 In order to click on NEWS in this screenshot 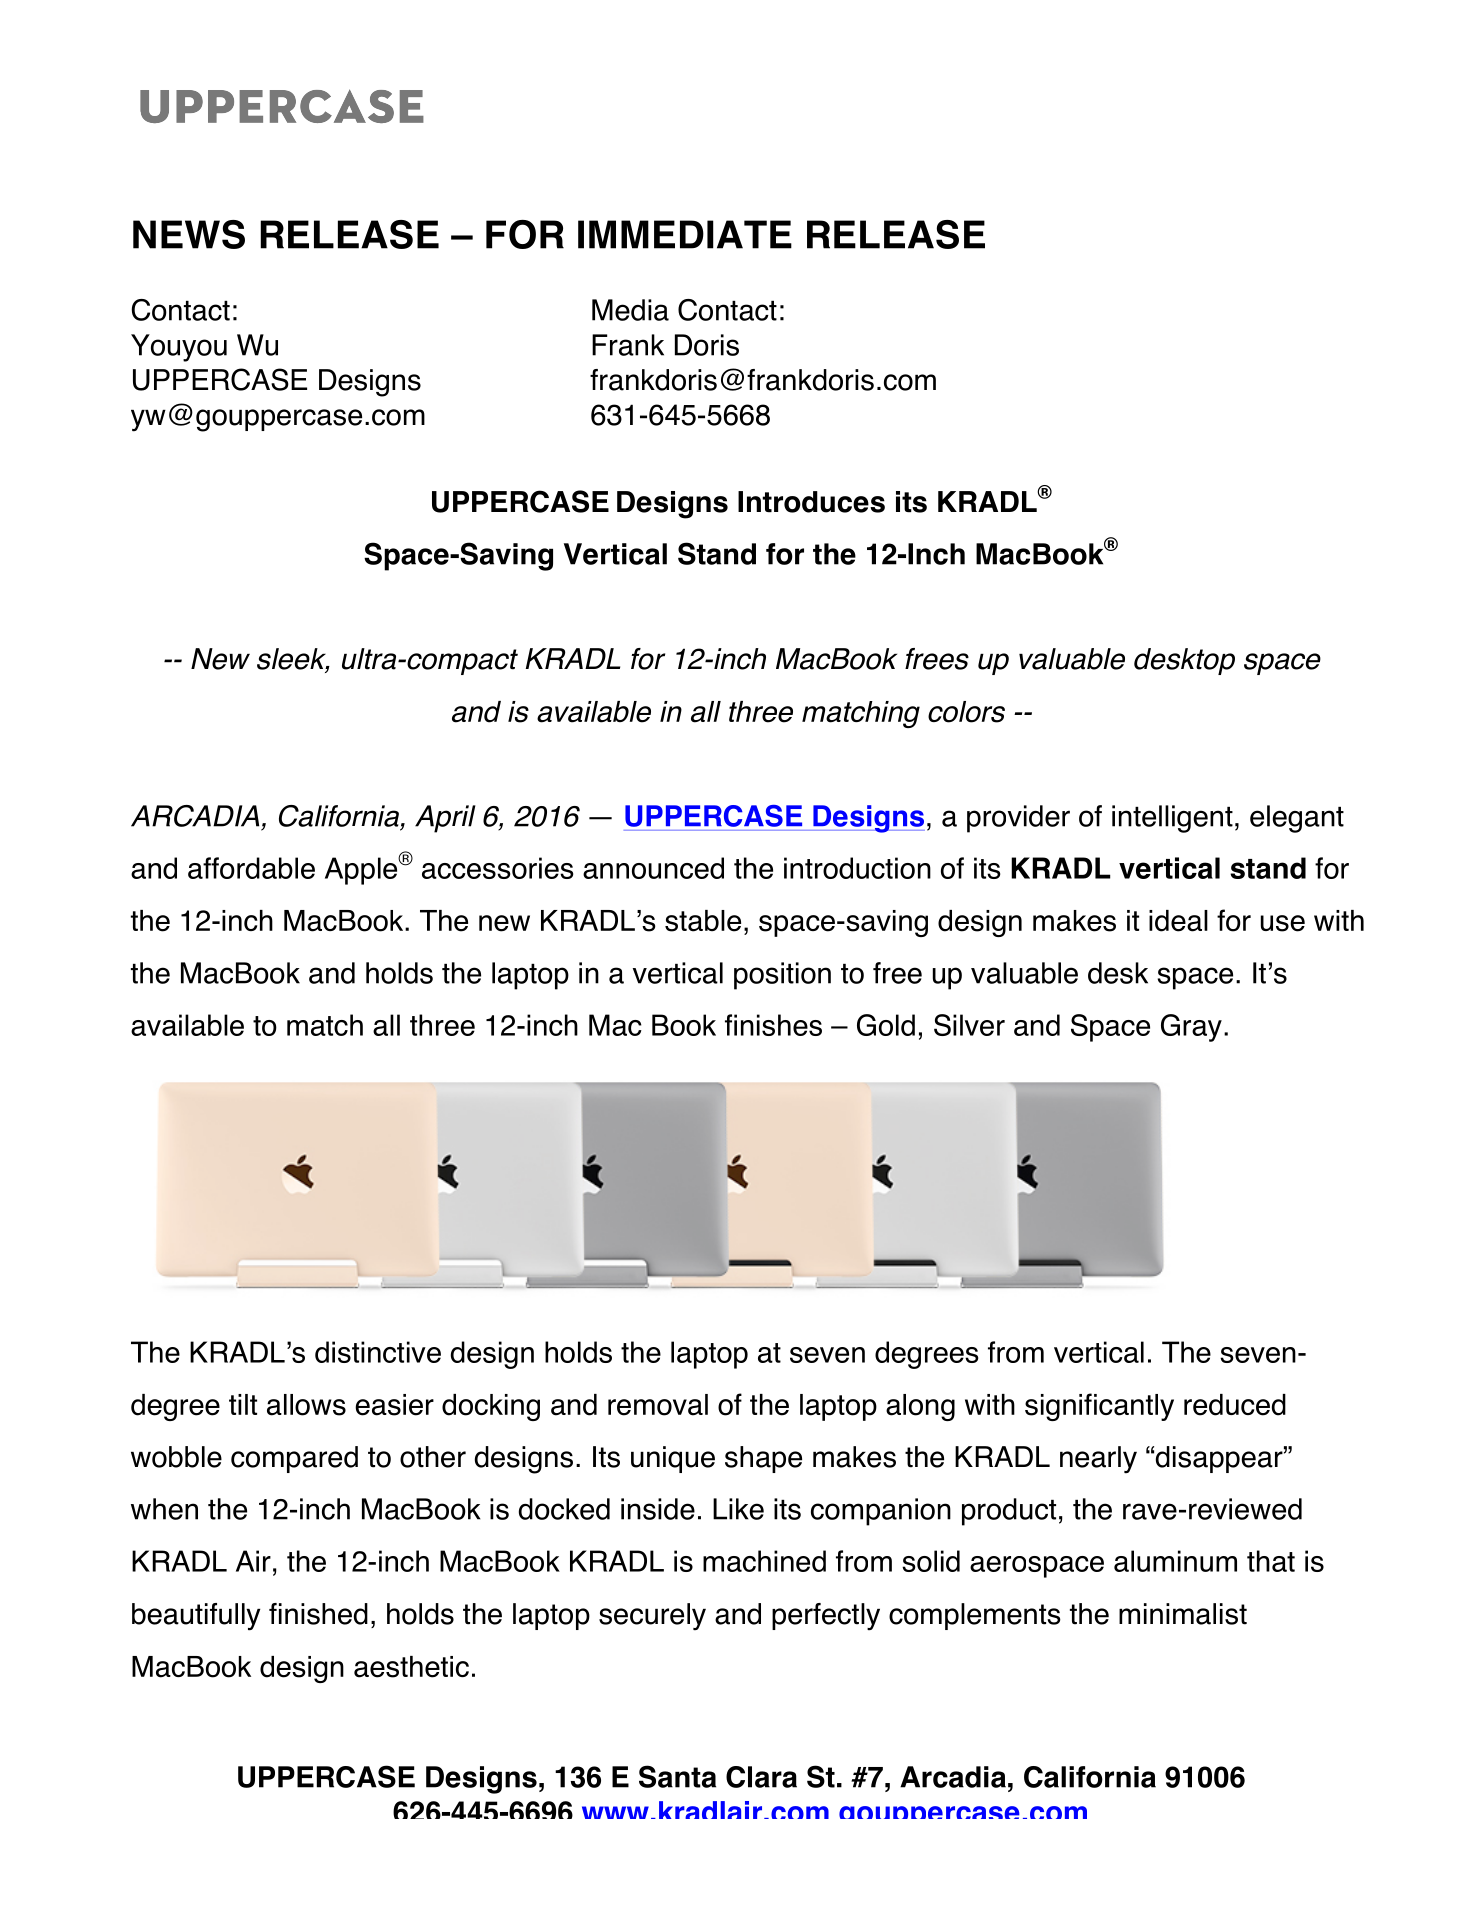, I will do `click(189, 234)`.
